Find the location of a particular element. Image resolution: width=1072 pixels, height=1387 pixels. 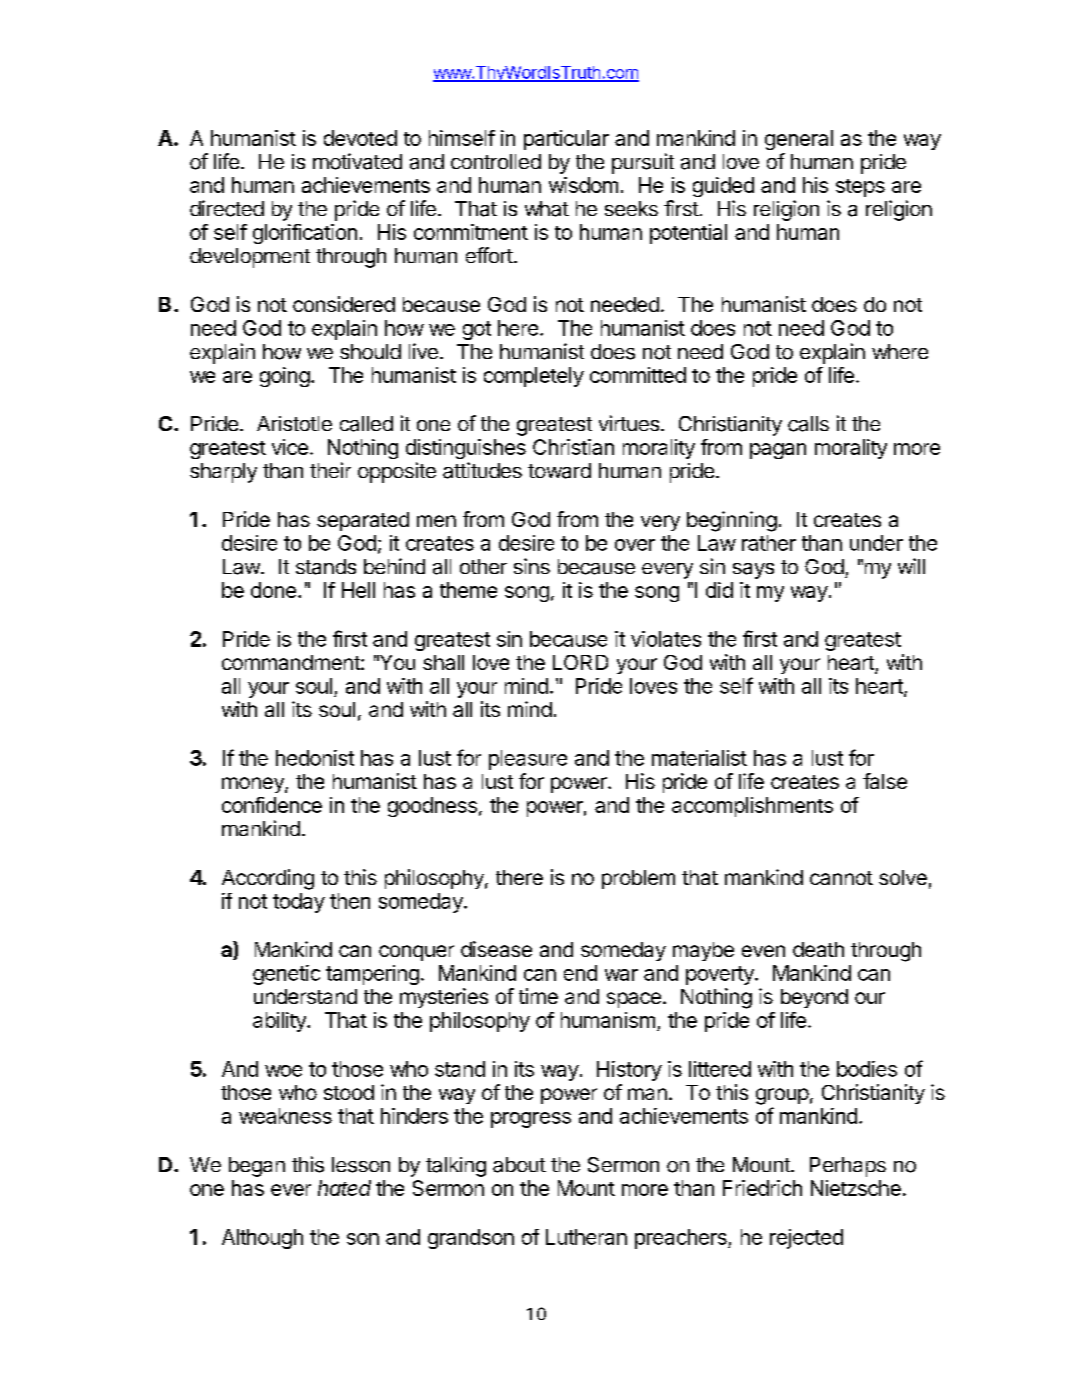

LORD is located at coordinates (580, 662).
